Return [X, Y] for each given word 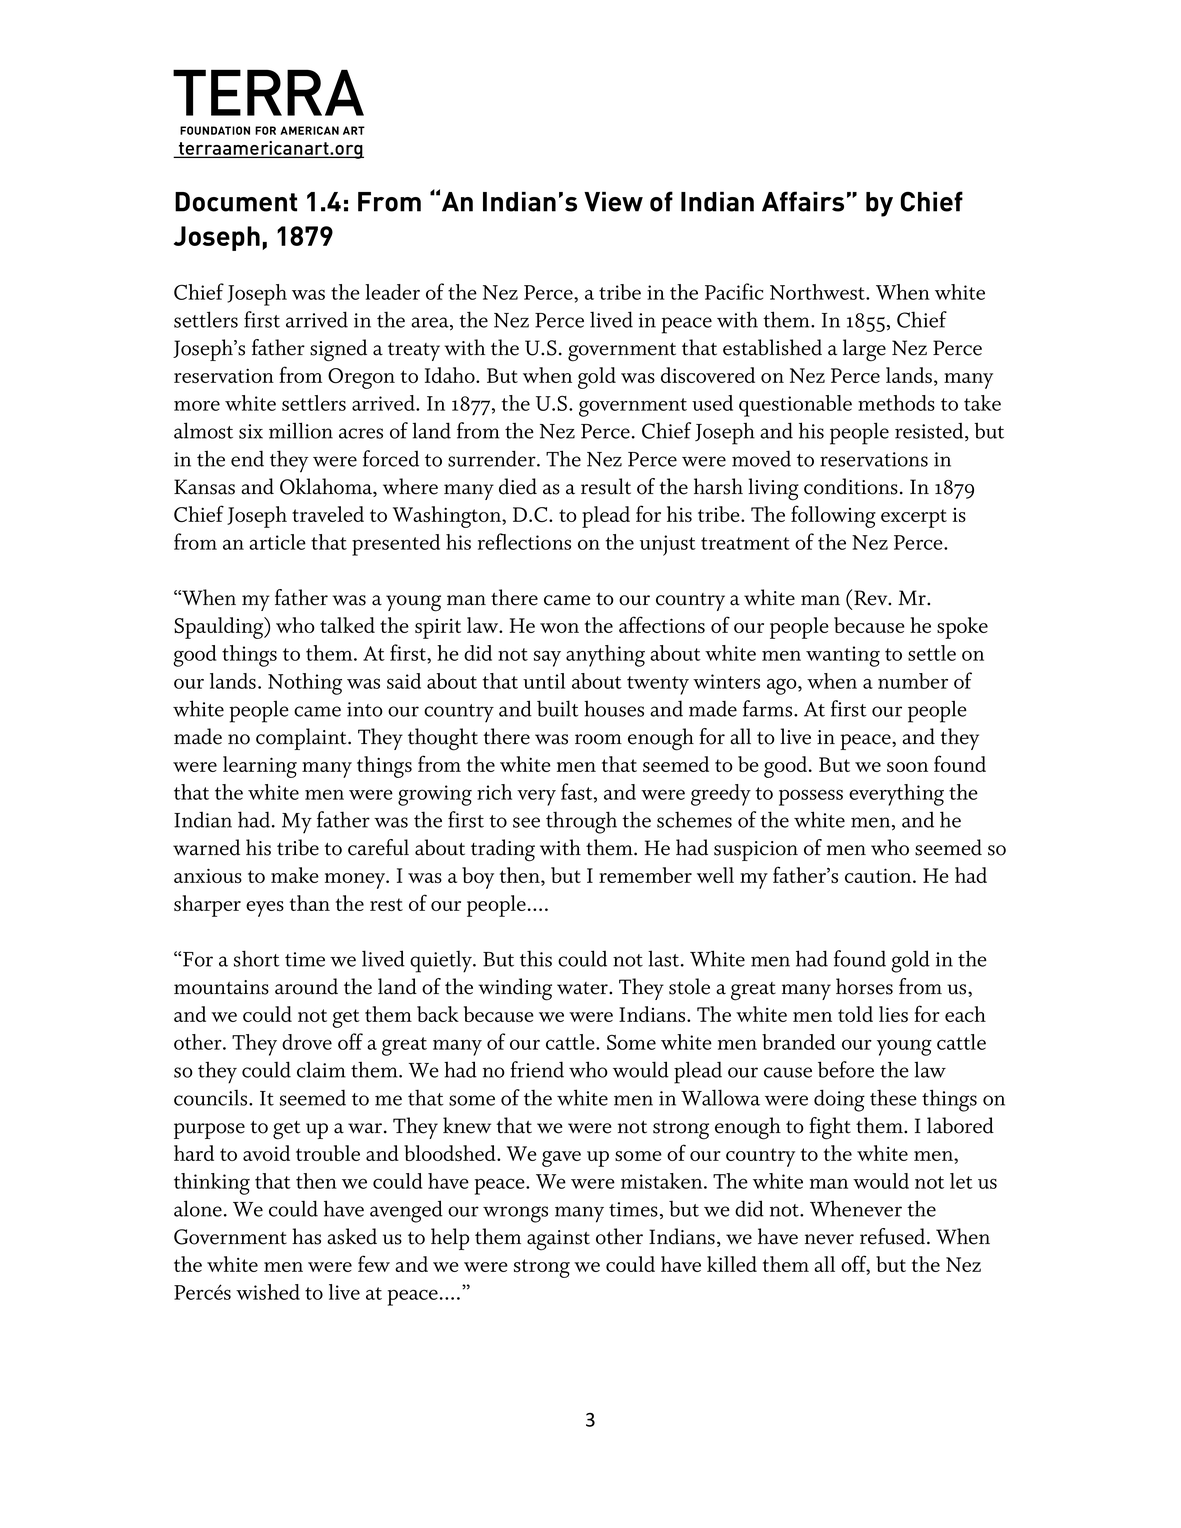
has [306, 1236]
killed [732, 1264]
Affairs [803, 201]
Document [236, 202]
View [613, 202]
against [558, 1240]
